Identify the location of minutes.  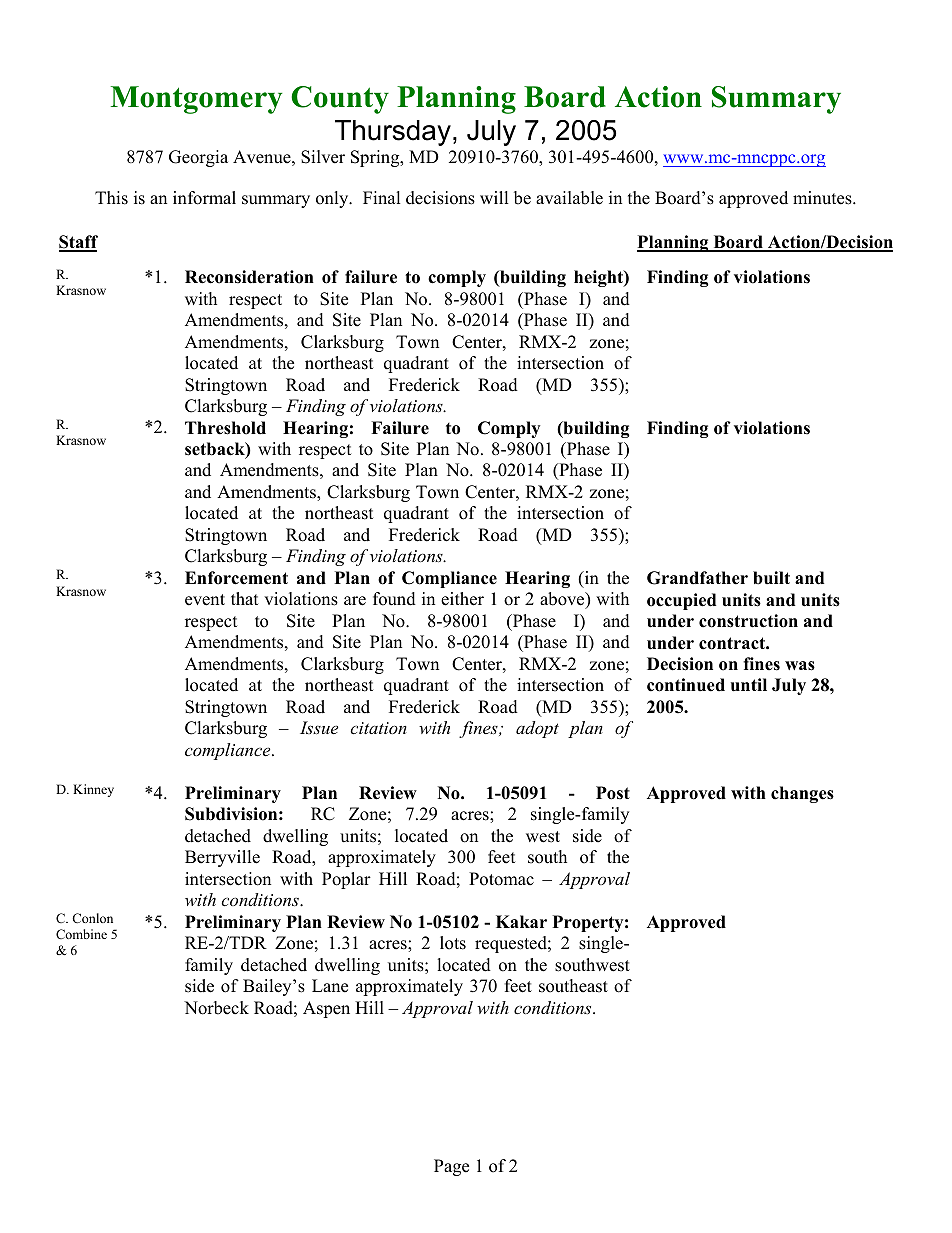
(823, 198).
